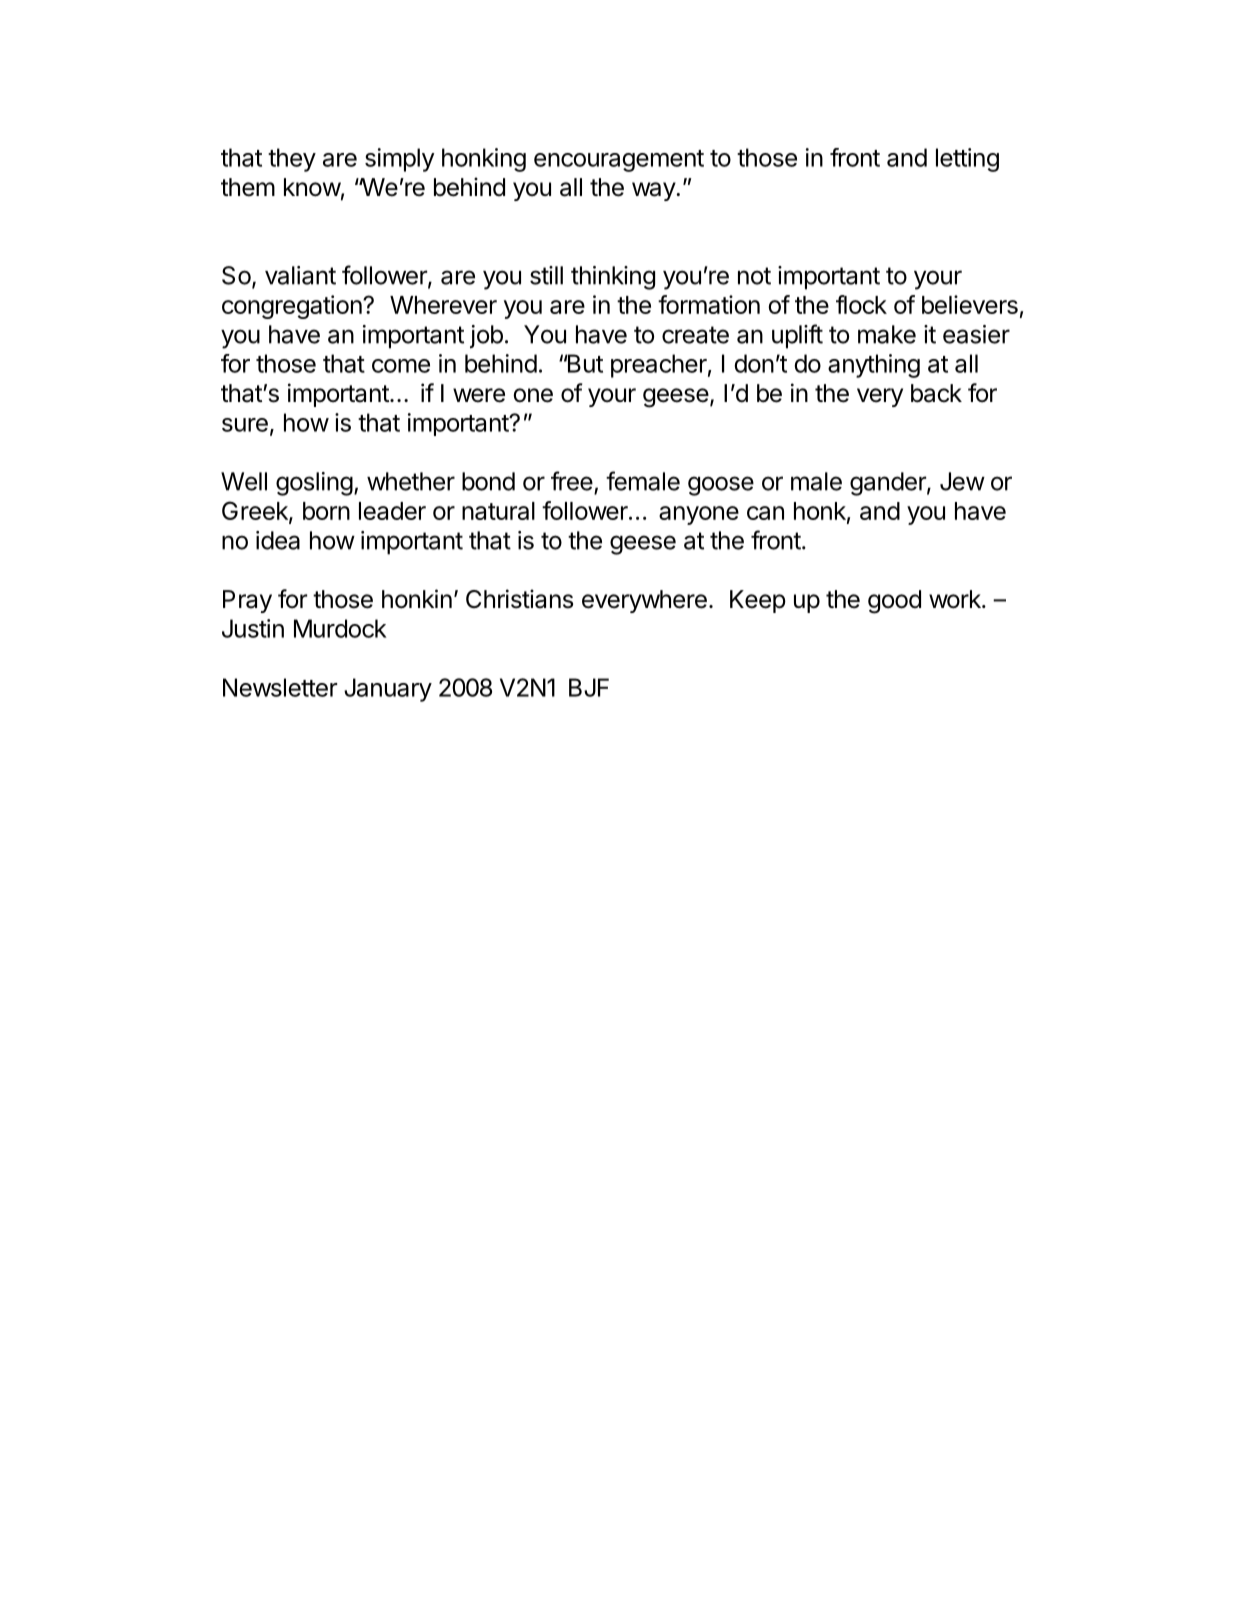  Describe the element at coordinates (894, 602) in the screenshot. I see `good` at that location.
